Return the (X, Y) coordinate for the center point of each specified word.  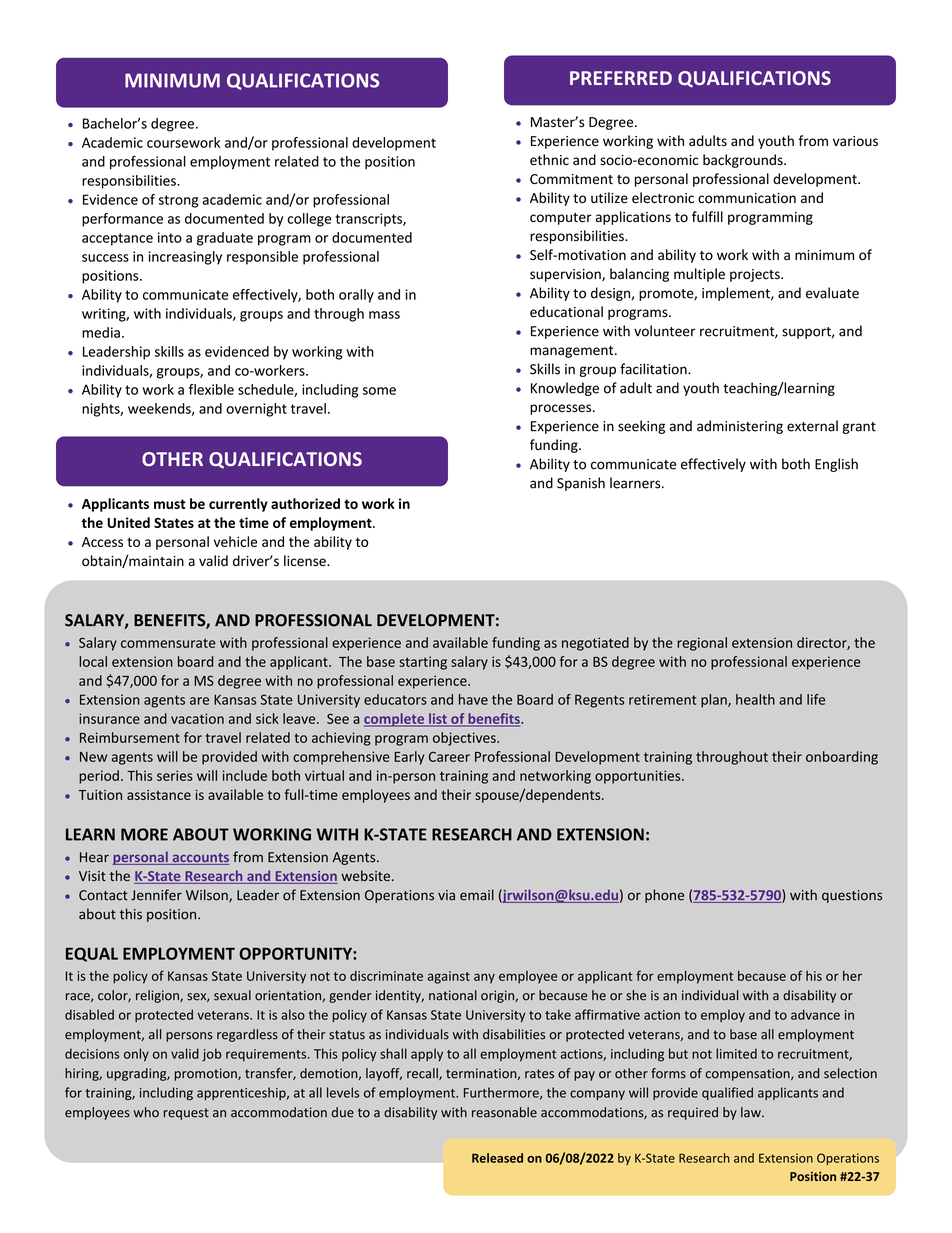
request (186, 1114)
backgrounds (744, 161)
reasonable (504, 1112)
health (755, 699)
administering (740, 427)
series (175, 775)
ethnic (549, 160)
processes (562, 409)
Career (449, 756)
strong (178, 201)
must (170, 504)
